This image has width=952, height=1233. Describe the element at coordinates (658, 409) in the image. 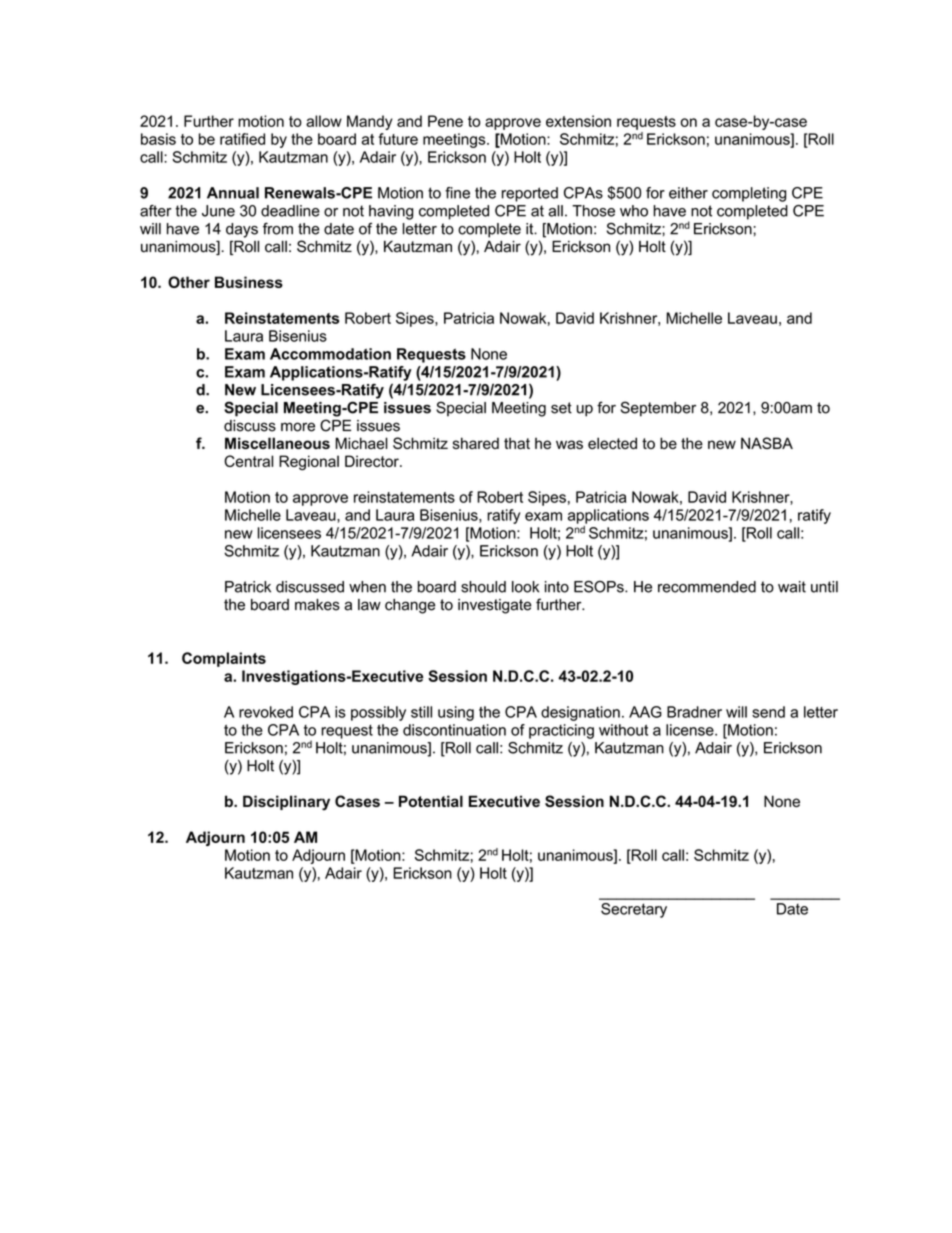

I see `September` at that location.
